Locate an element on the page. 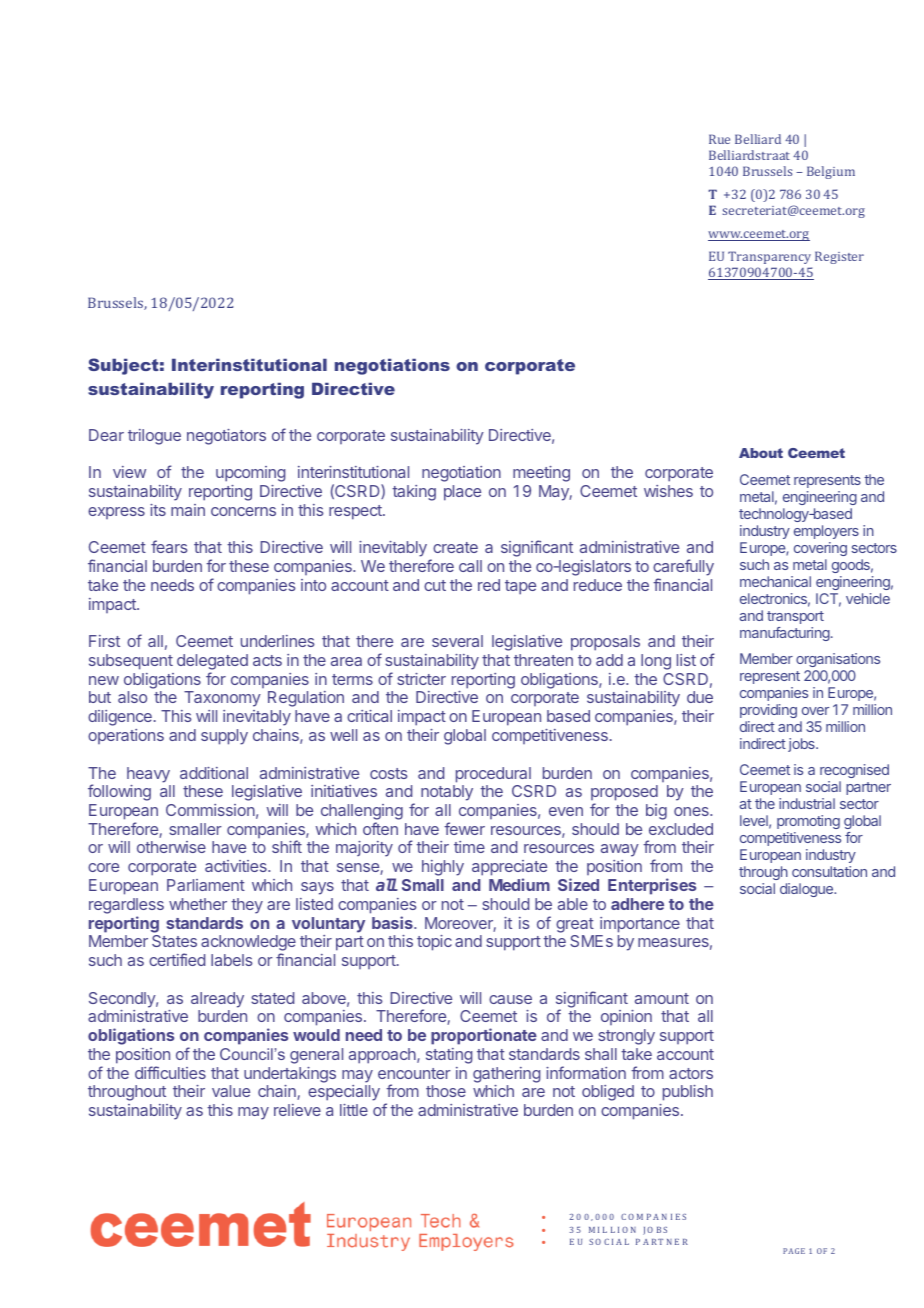 Image resolution: width=924 pixels, height=1308 pixels. Rue is located at coordinates (719, 139).
